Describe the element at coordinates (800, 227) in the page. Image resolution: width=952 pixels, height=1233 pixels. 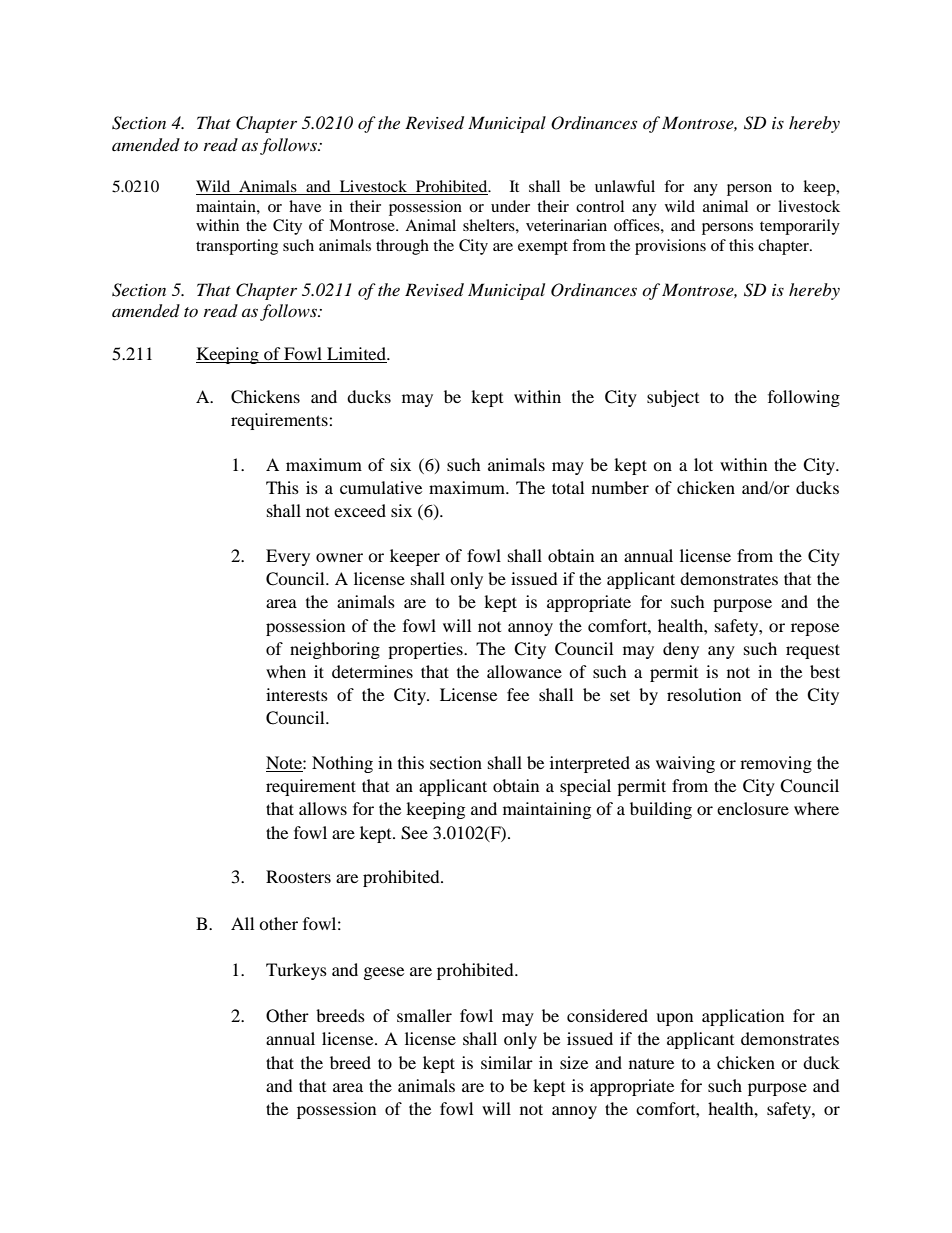
I see `temporarily` at that location.
